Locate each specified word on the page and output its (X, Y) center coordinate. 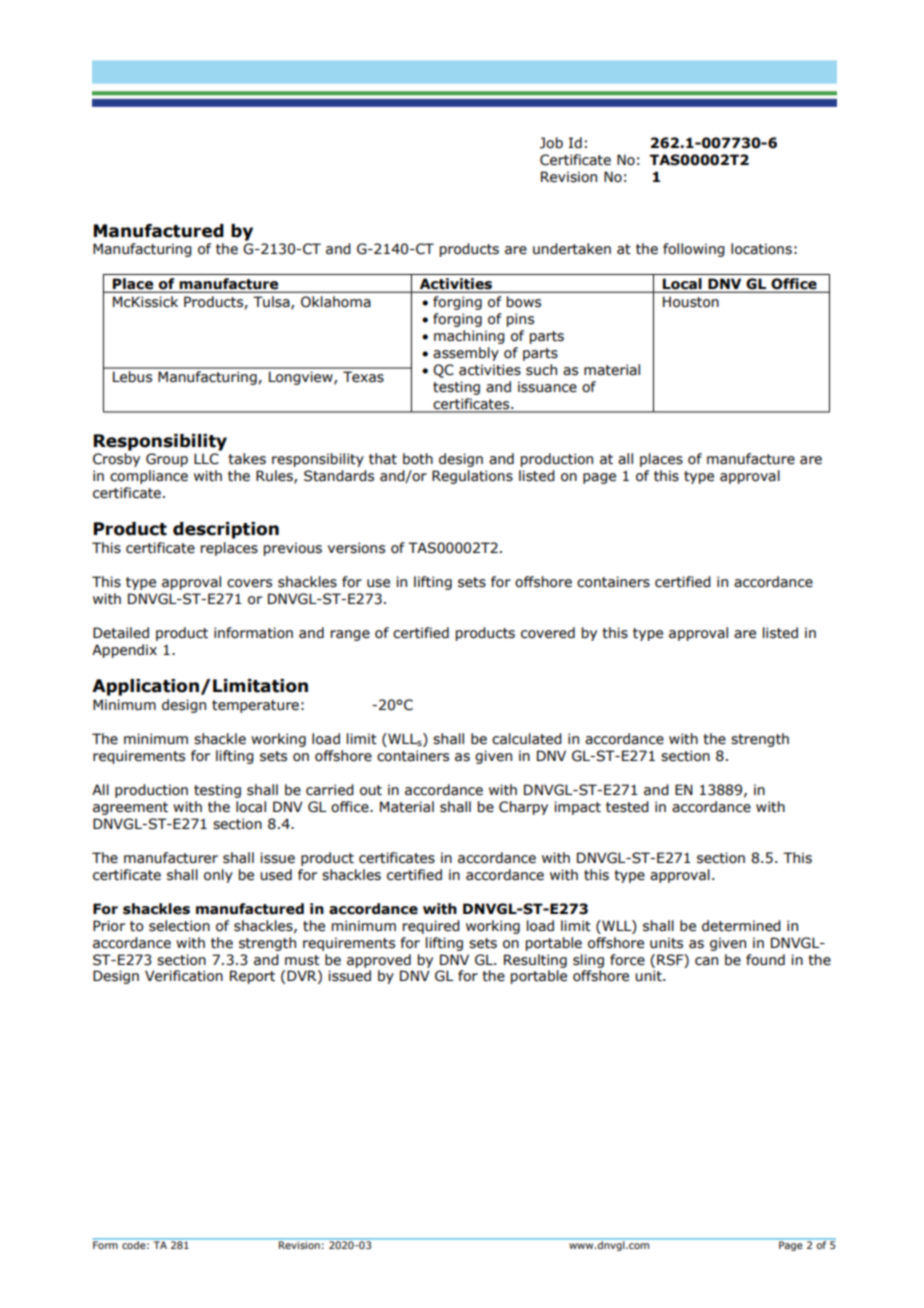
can (706, 961)
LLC (206, 459)
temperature (255, 706)
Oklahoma (336, 302)
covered (548, 633)
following (694, 250)
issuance (547, 387)
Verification (184, 976)
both (418, 459)
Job (551, 143)
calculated (527, 739)
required (431, 927)
